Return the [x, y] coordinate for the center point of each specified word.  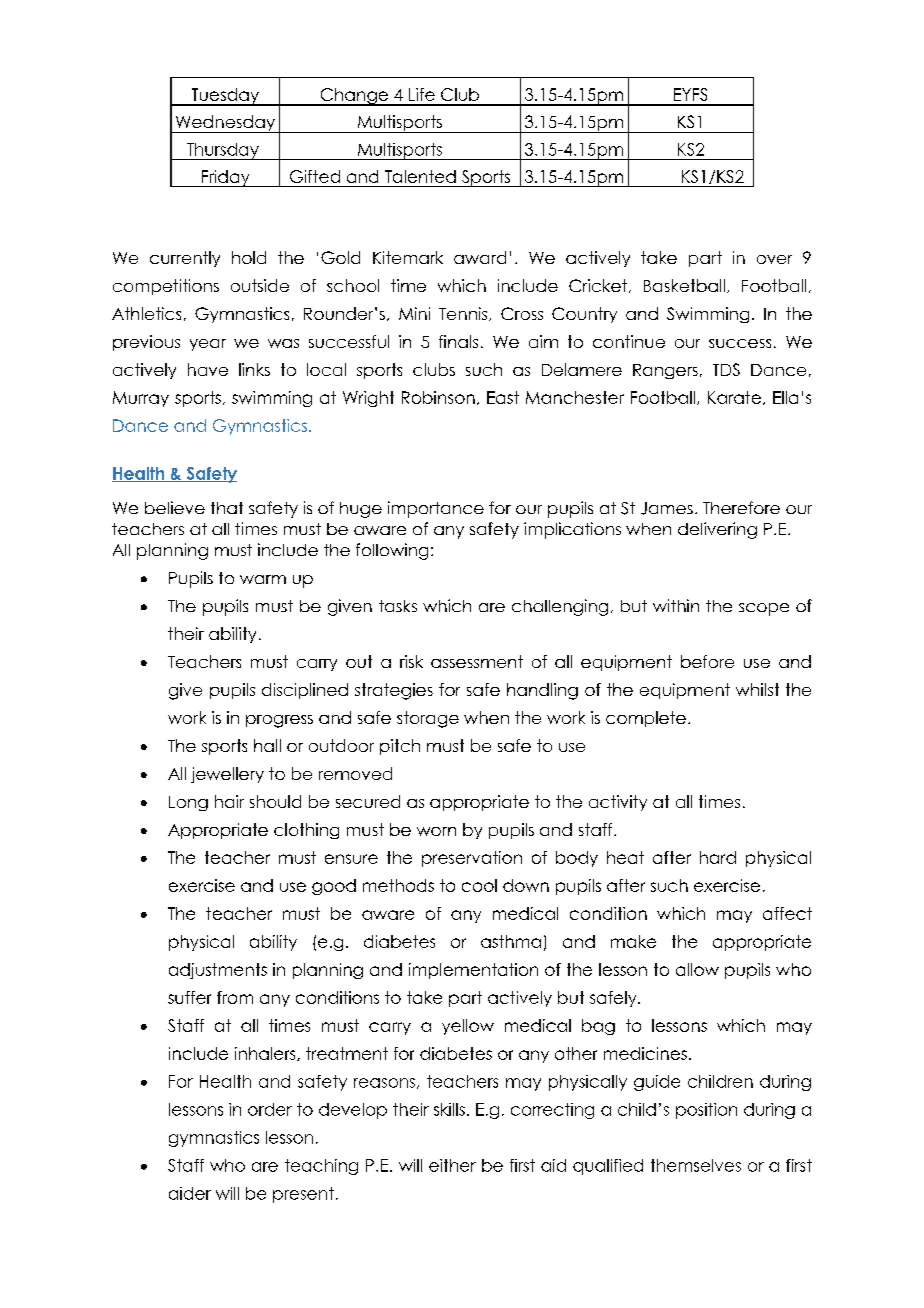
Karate [734, 397]
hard [718, 857]
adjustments [218, 971]
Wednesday [225, 124]
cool [479, 885]
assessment [477, 661]
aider [190, 1193]
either [452, 1165]
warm [263, 579]
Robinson [438, 397]
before [707, 661]
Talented [420, 176]
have [208, 369]
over [774, 259]
